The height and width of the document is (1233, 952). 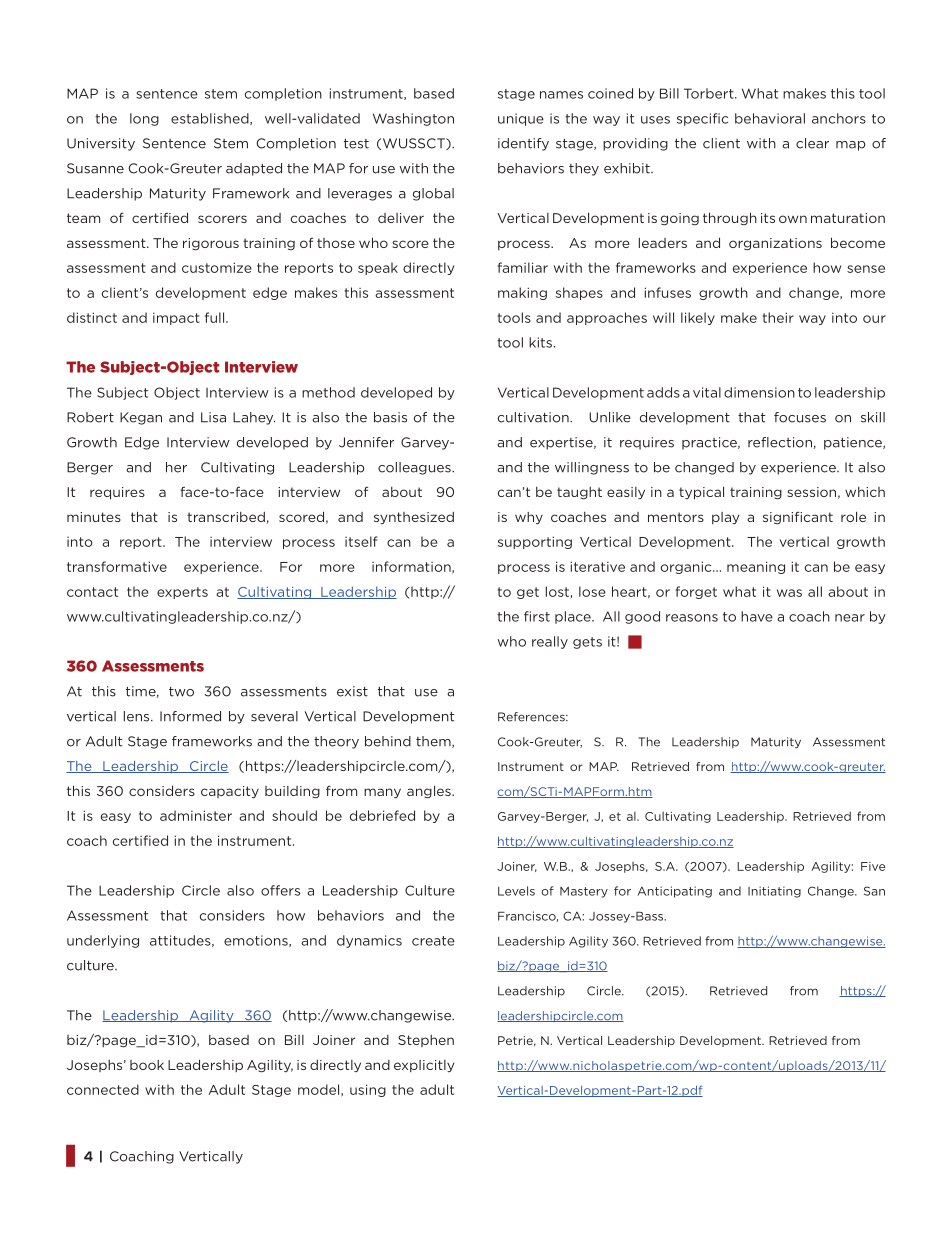 I want to click on cultivation, so click(x=534, y=417).
